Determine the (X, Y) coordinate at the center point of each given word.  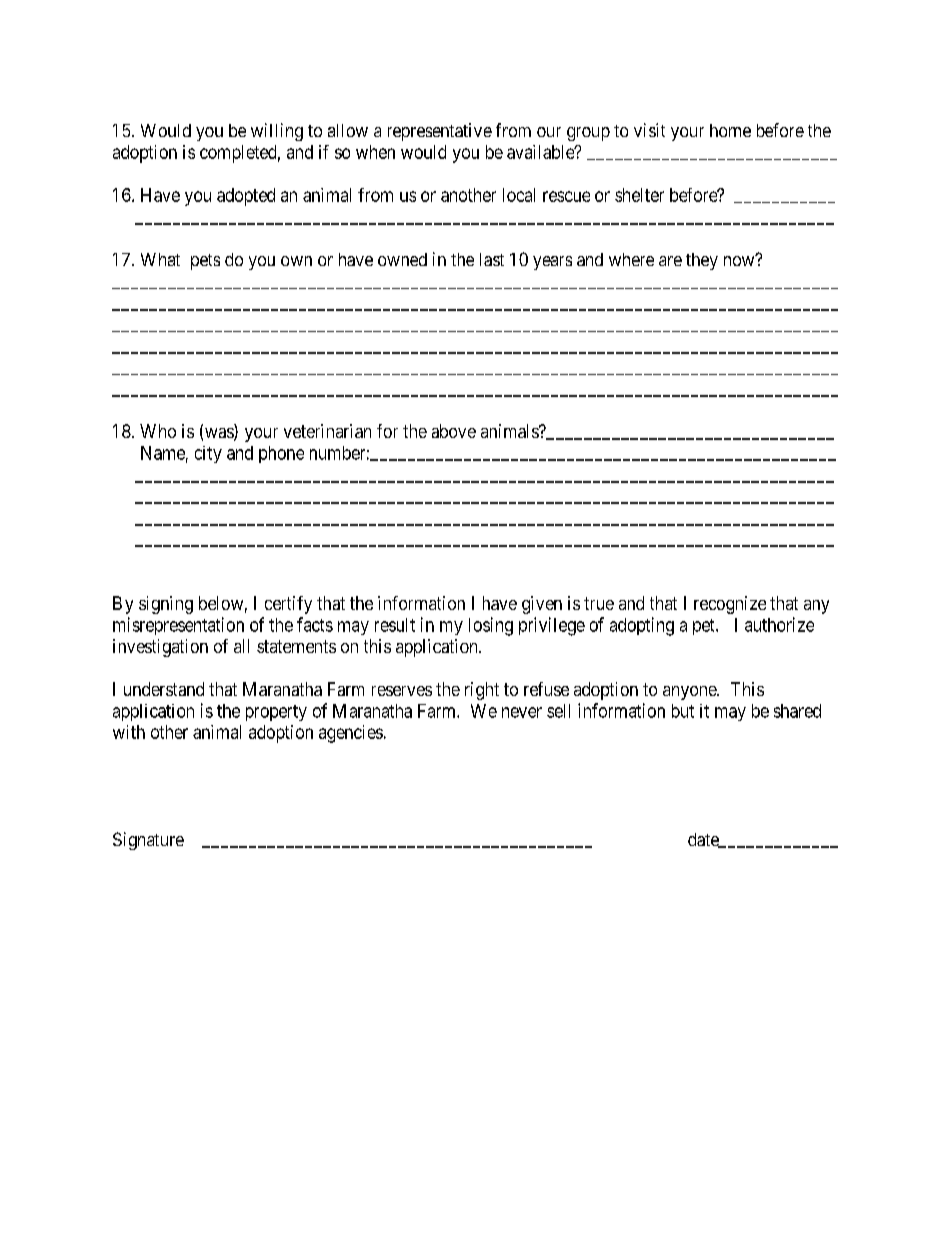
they (702, 261)
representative (440, 132)
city (208, 454)
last (492, 259)
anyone (690, 693)
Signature (148, 841)
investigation (160, 648)
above (454, 431)
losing (491, 626)
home (730, 130)
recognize (730, 605)
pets (205, 262)
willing (277, 132)
